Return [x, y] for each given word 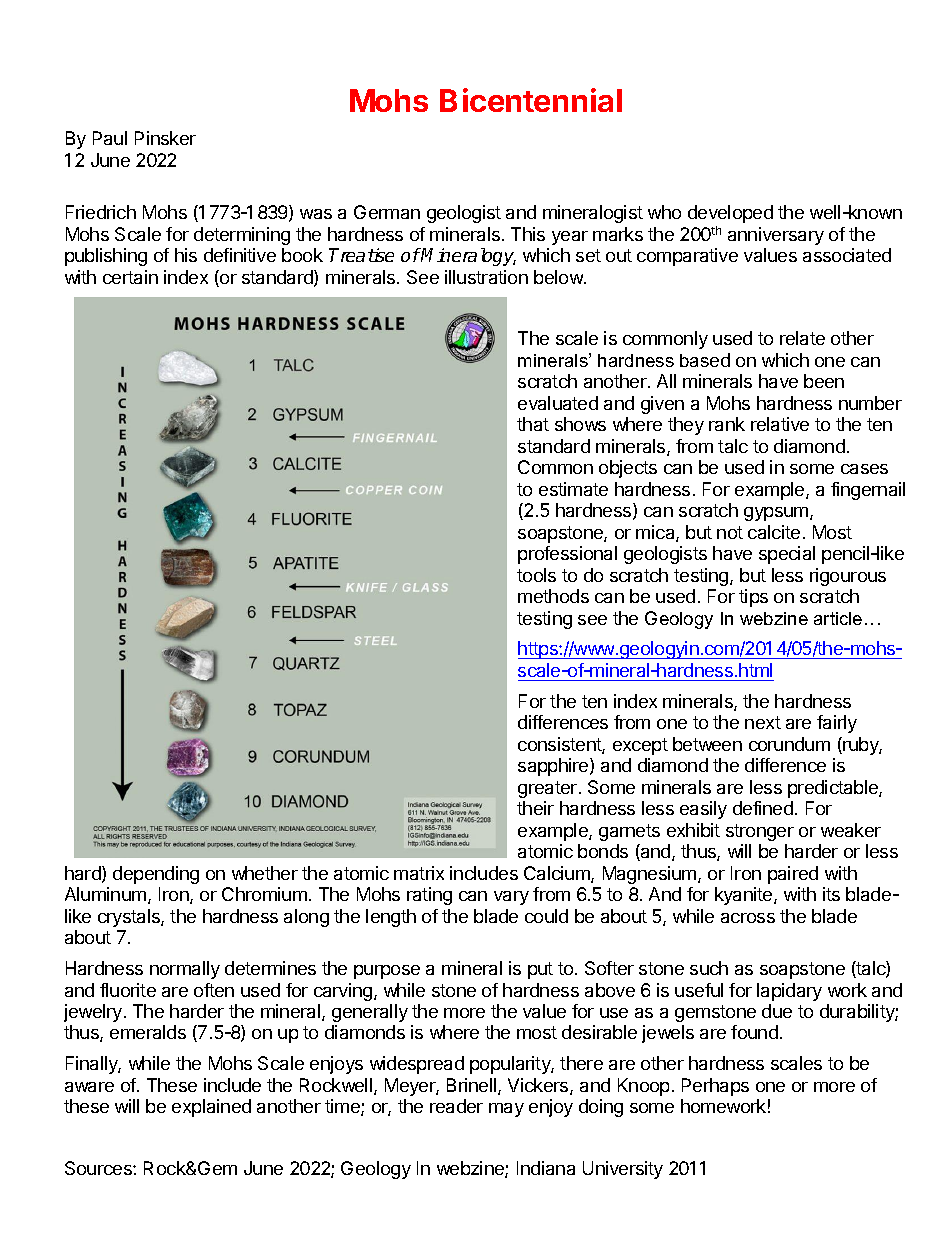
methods [553, 596]
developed [730, 214]
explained [211, 1108]
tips [753, 598]
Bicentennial [531, 100]
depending [156, 875]
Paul [110, 138]
